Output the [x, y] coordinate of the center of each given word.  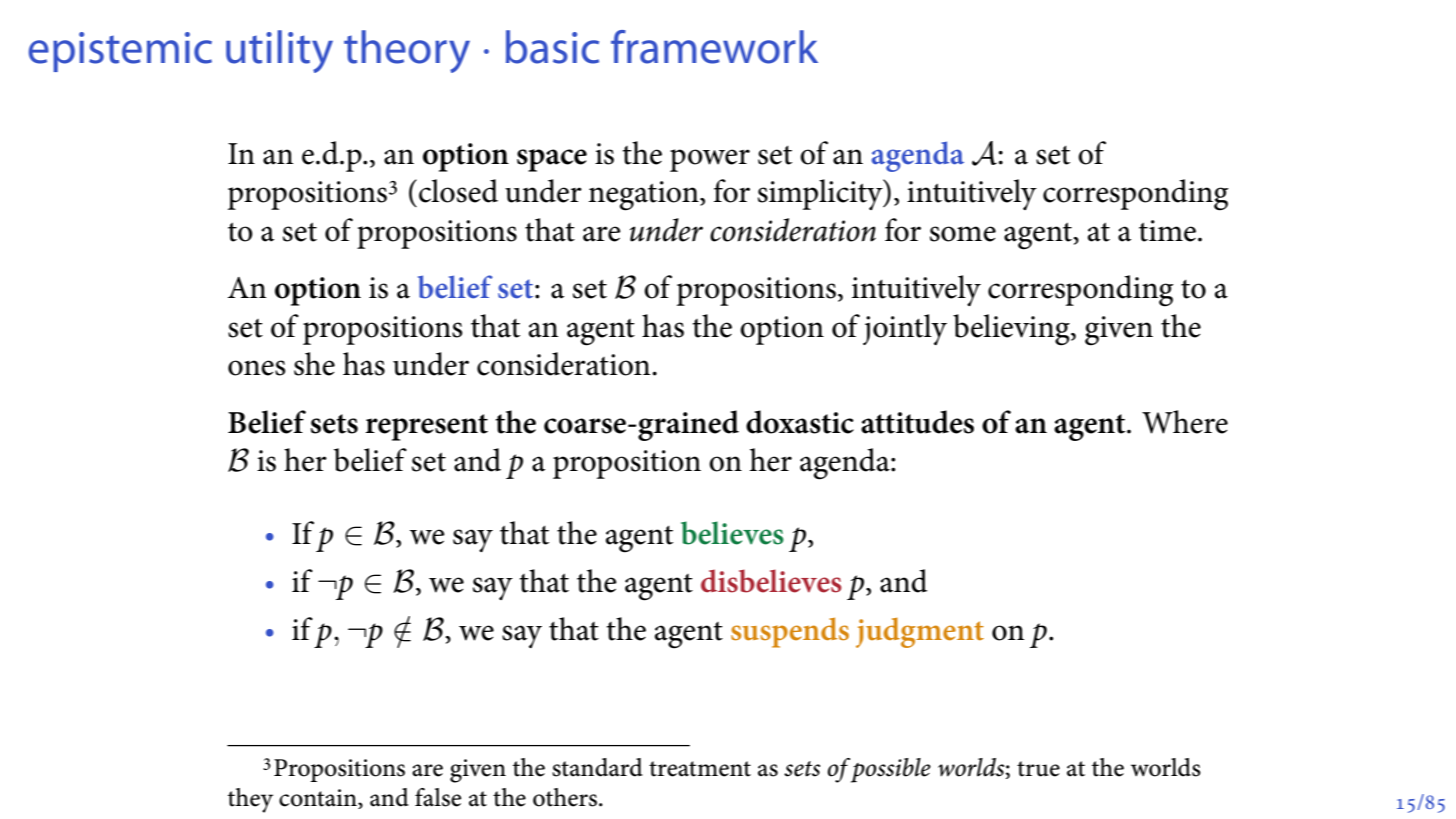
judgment [920, 632]
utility [279, 51]
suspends [790, 632]
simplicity [821, 194]
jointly [905, 329]
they [250, 800]
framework [714, 47]
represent [427, 427]
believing [1012, 330]
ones [256, 368]
